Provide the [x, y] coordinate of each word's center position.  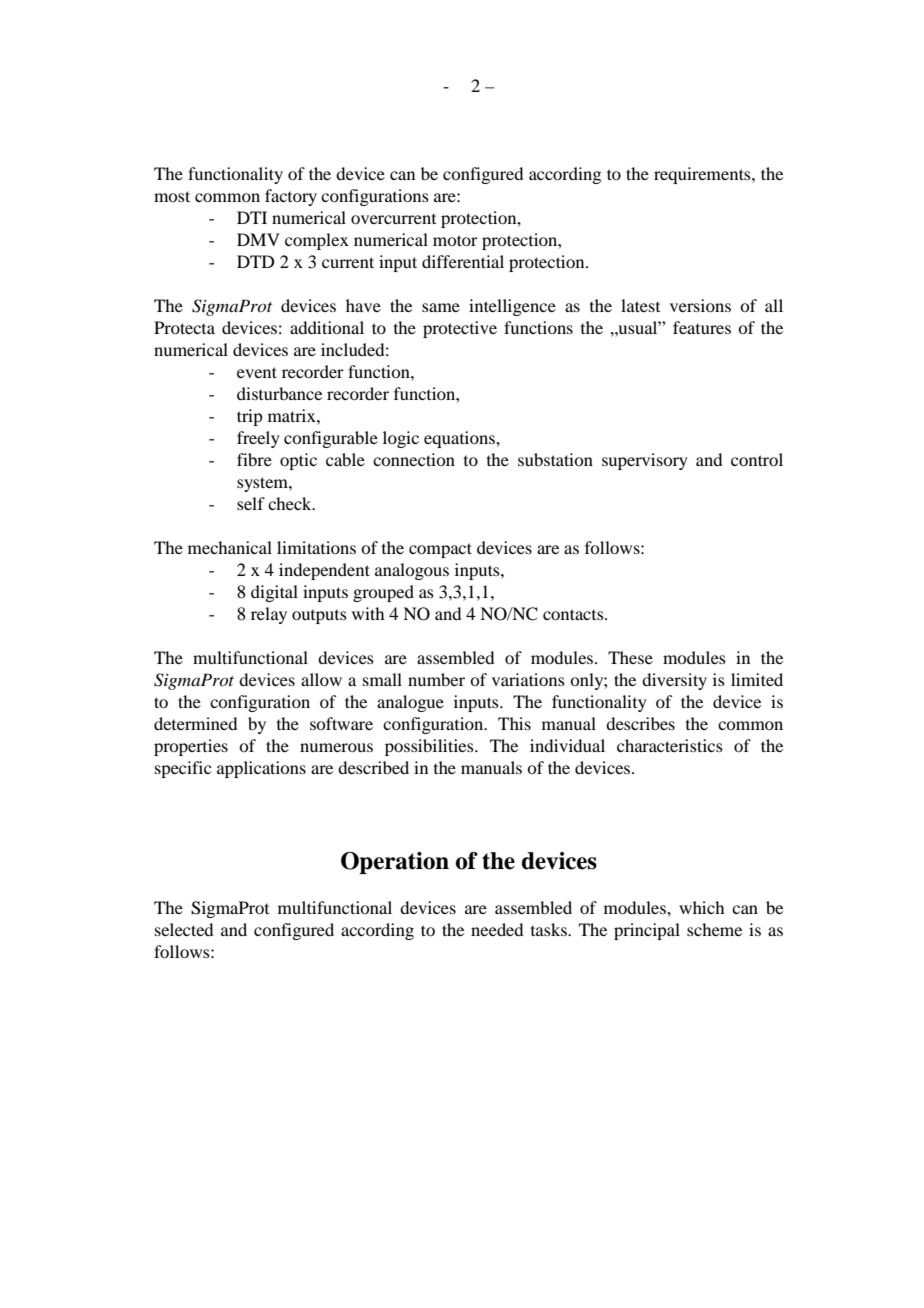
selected [184, 929]
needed [497, 929]
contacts [574, 614]
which [701, 907]
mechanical [230, 547]
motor [455, 240]
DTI [252, 217]
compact [440, 550]
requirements [703, 175]
